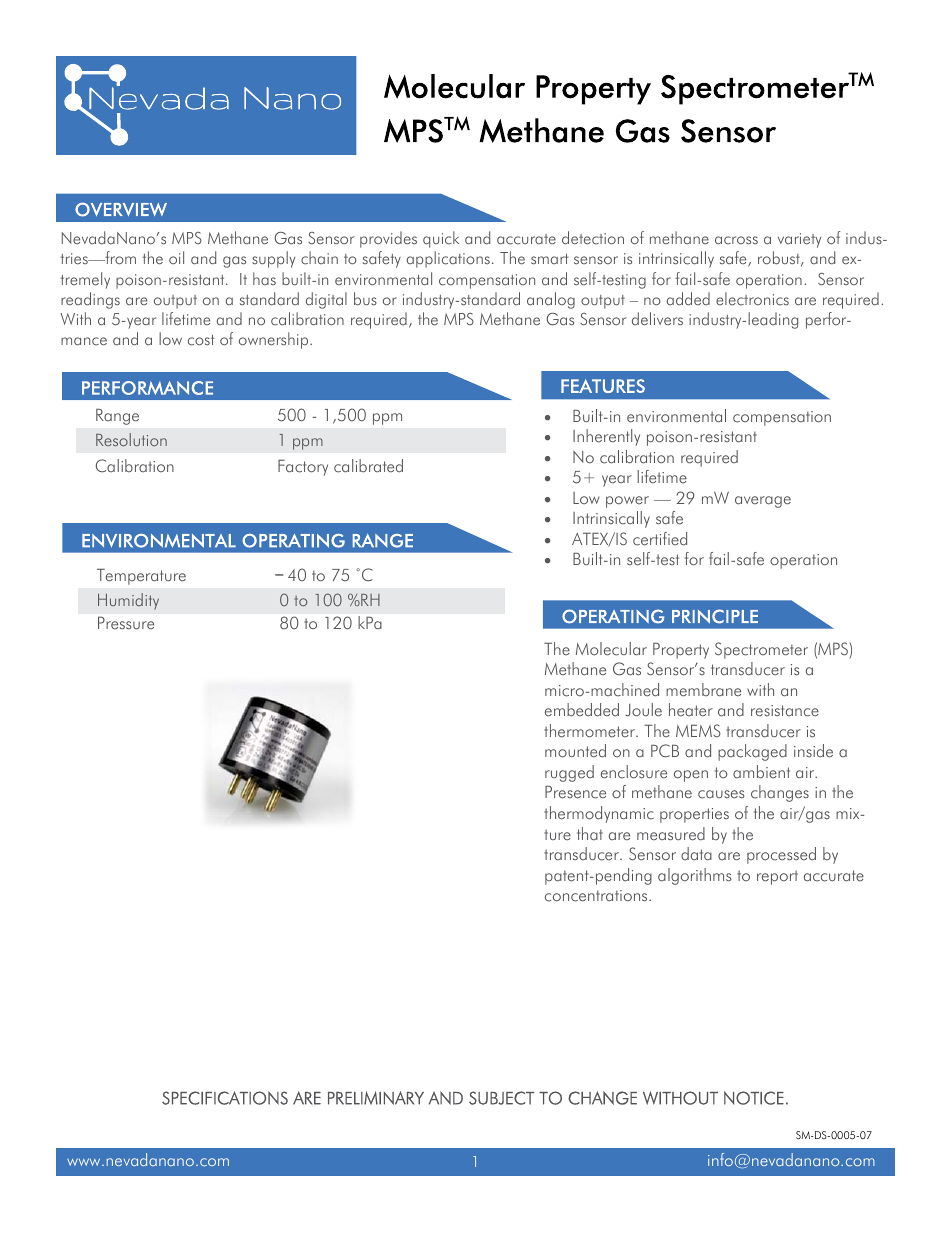 The width and height of the screenshot is (952, 1233). What do you see at coordinates (176, 257) in the screenshot?
I see `oil` at bounding box center [176, 257].
